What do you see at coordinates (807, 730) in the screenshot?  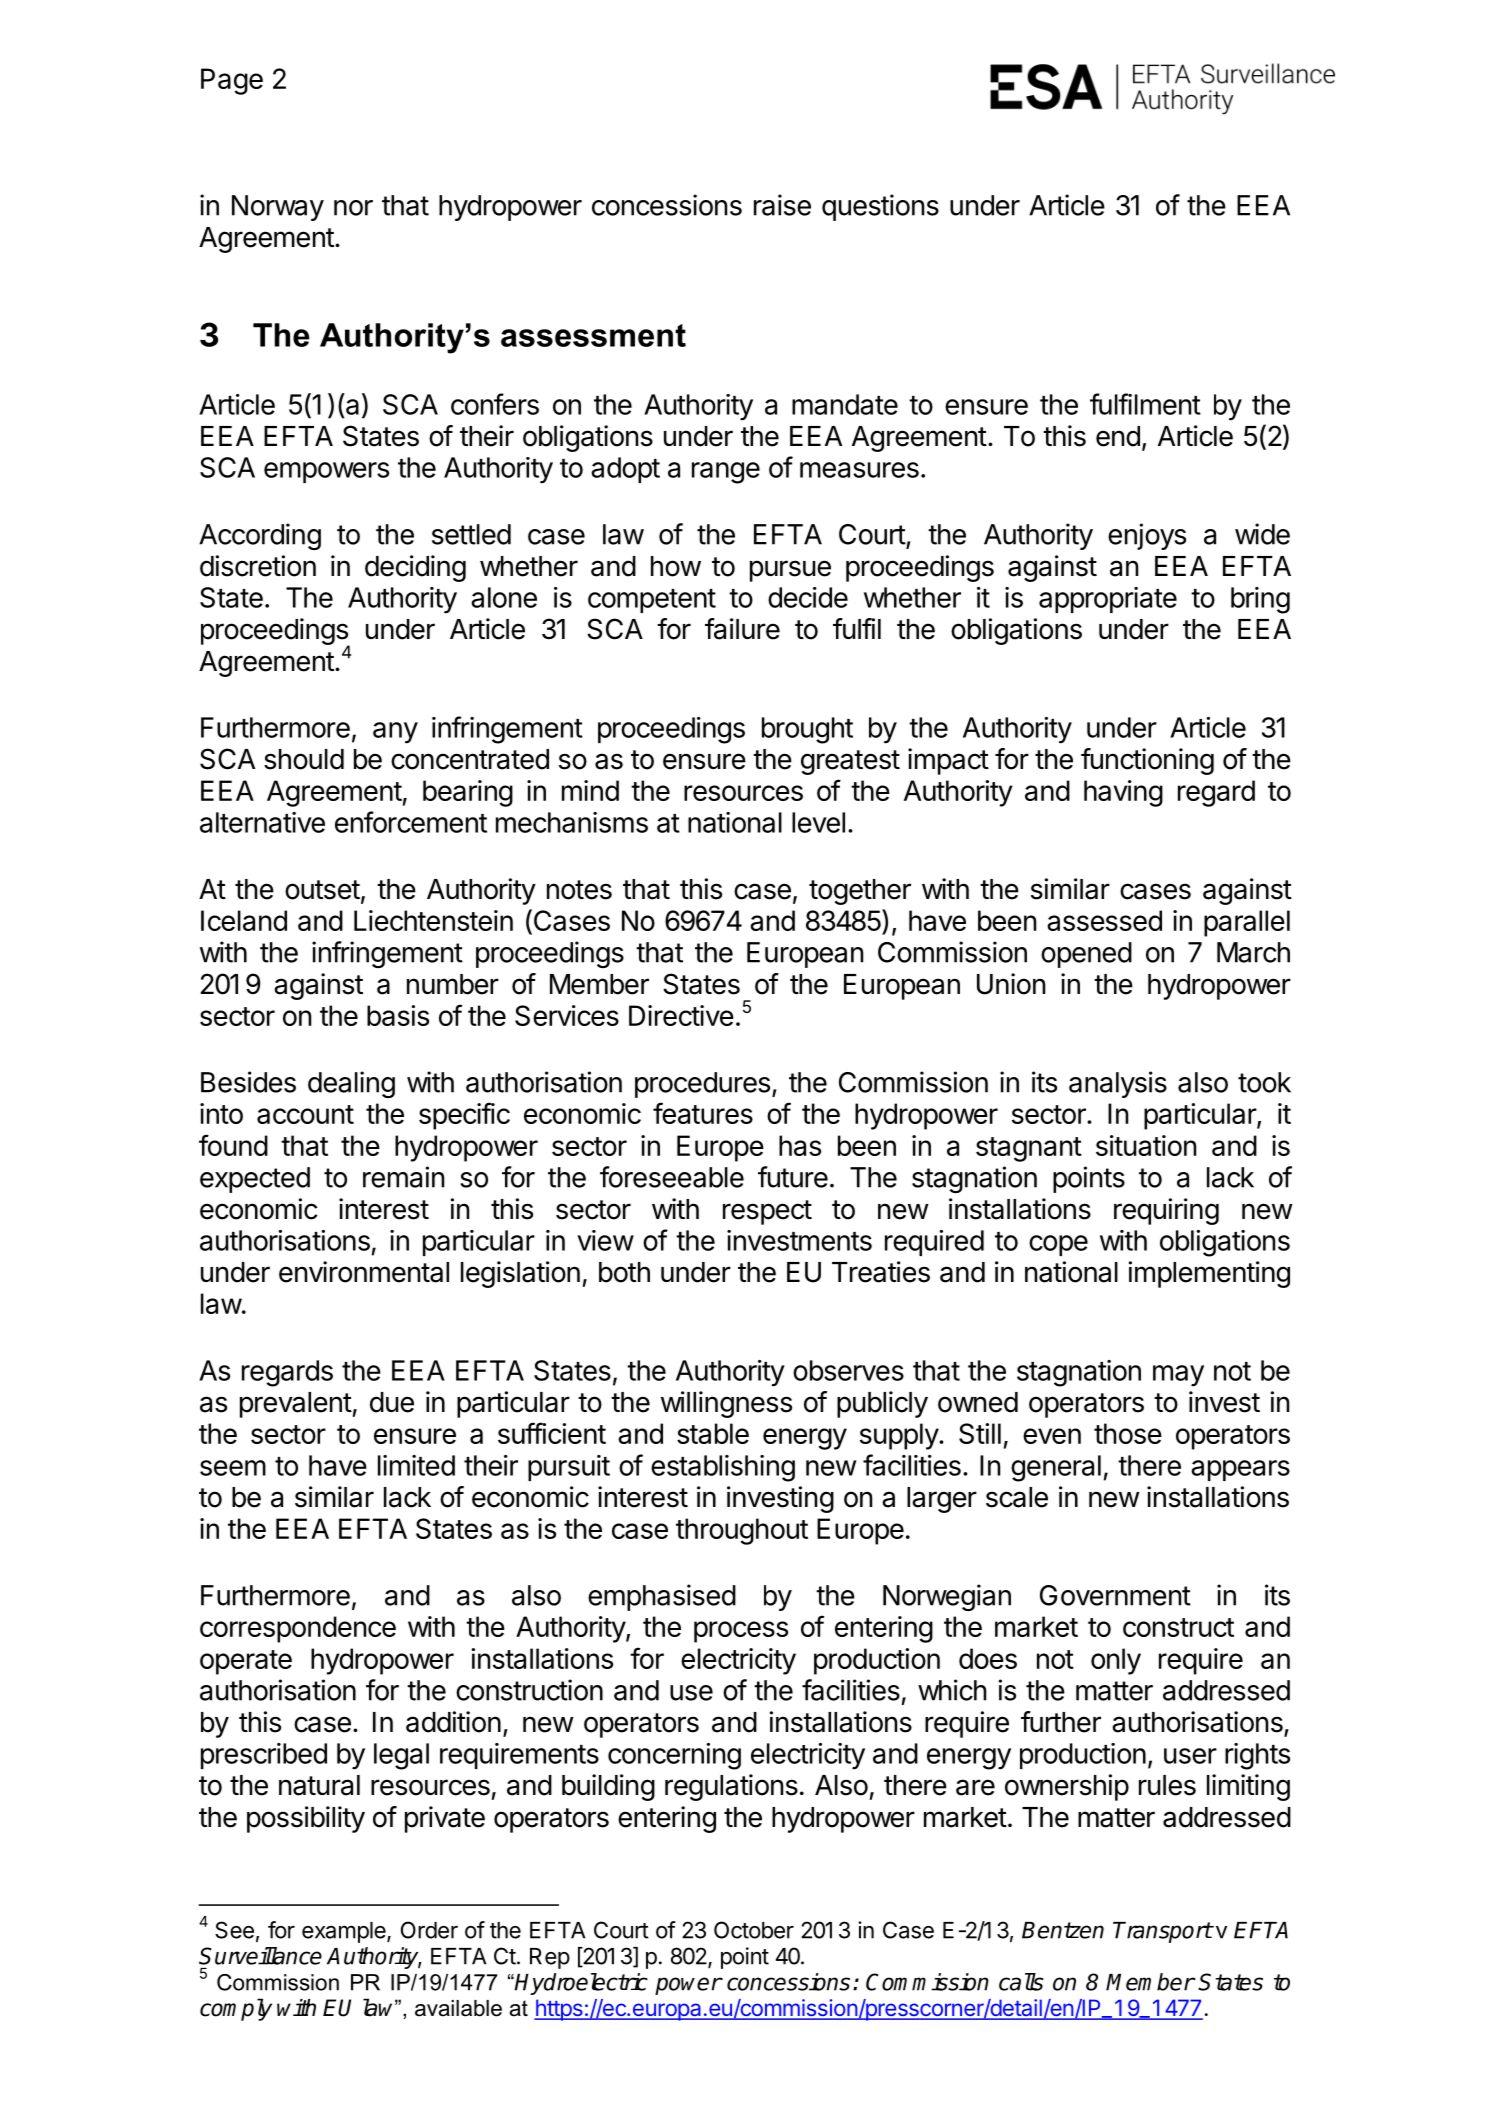 I see `brought` at bounding box center [807, 730].
